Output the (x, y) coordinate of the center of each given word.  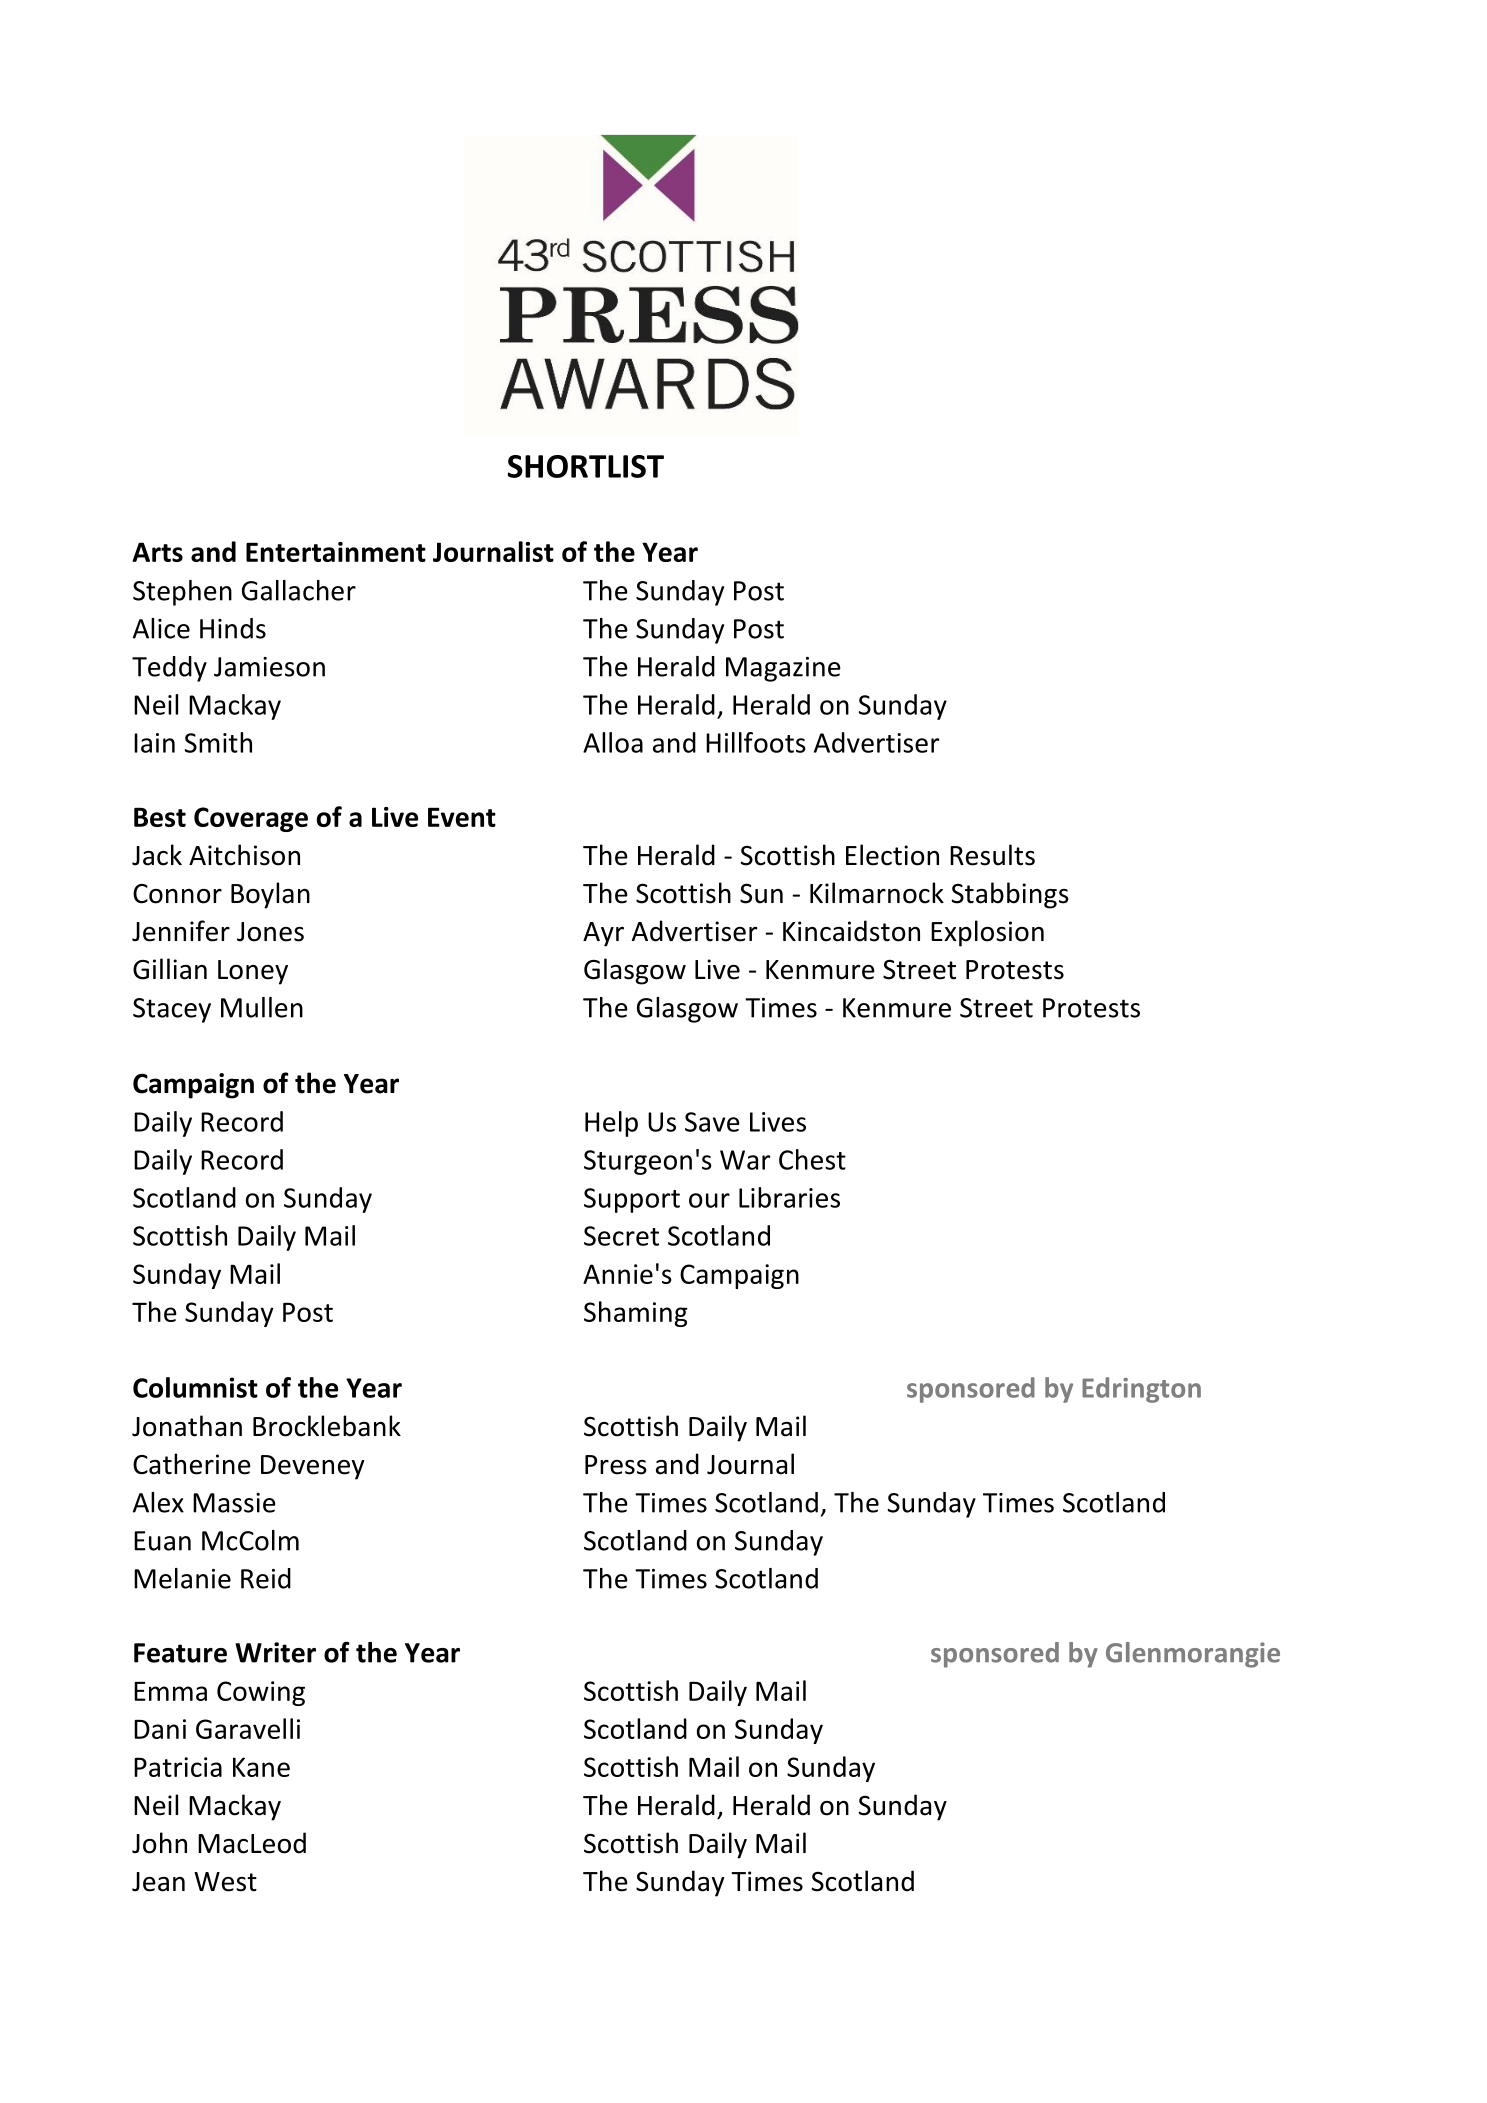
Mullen (262, 1007)
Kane (261, 1767)
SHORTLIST (586, 466)
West (225, 1882)
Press (616, 1465)
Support (632, 1200)
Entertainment (336, 552)
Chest (812, 1159)
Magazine (783, 669)
